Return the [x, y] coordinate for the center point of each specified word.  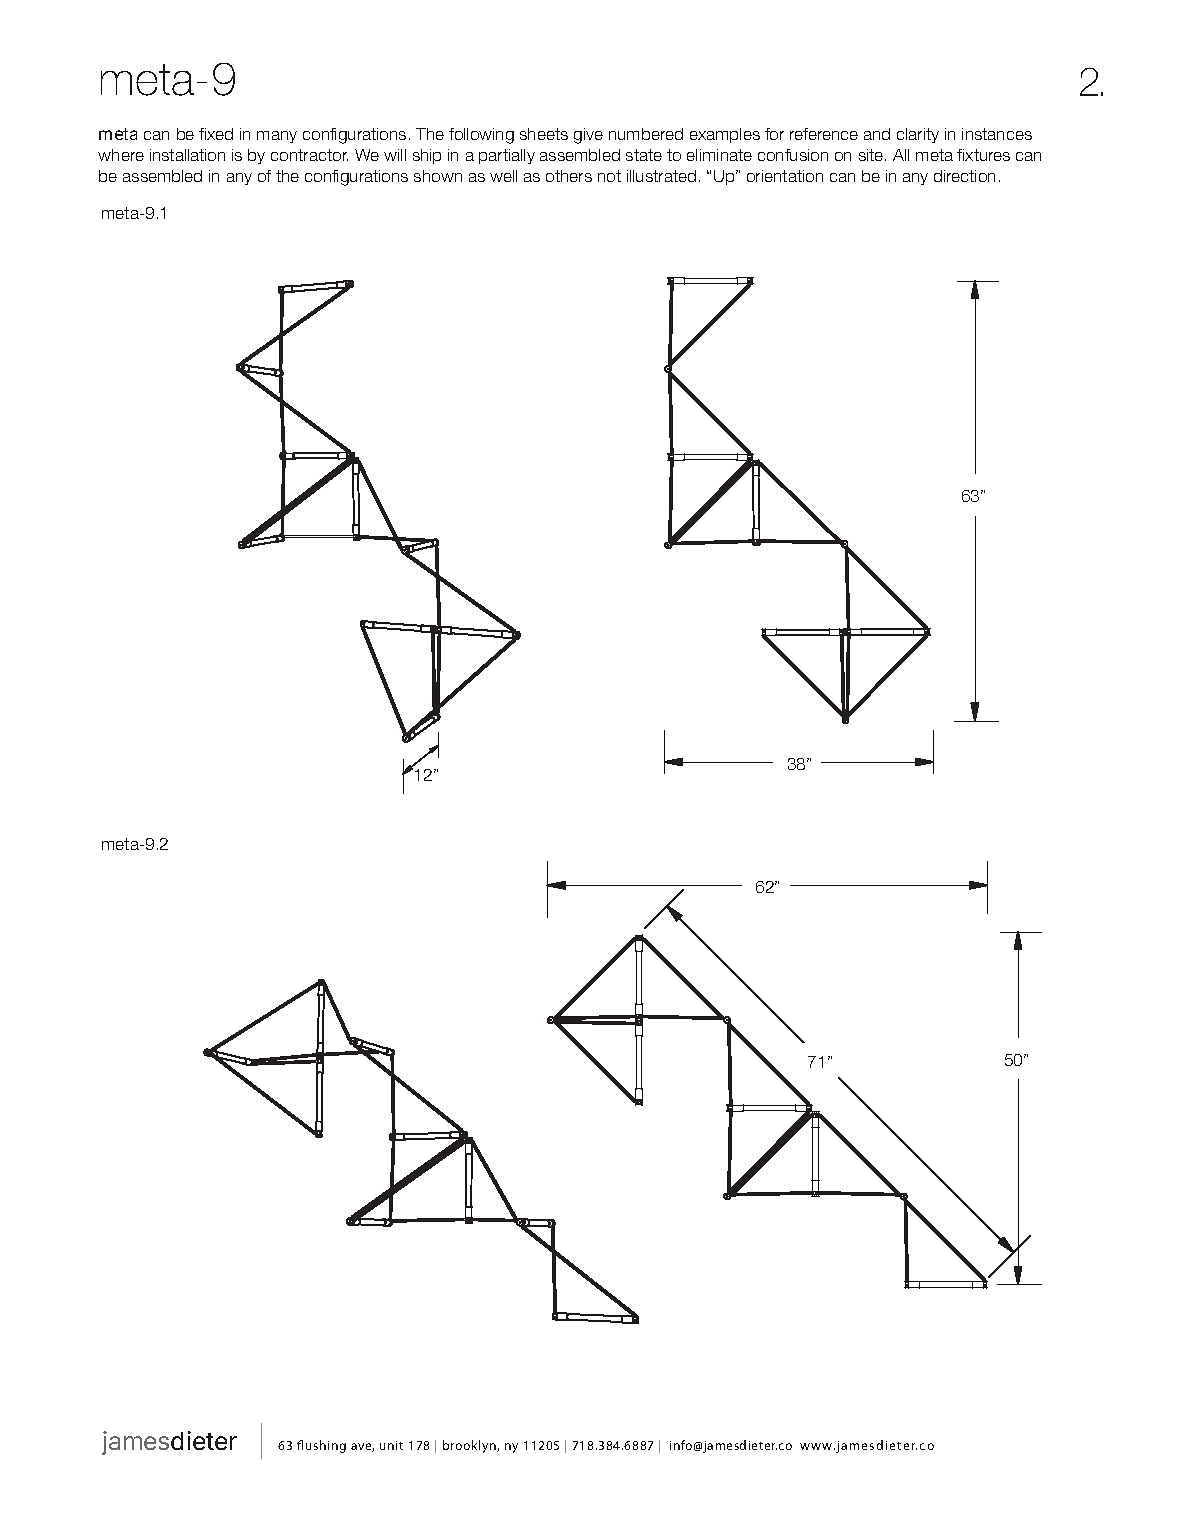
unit [391, 1445]
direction [964, 176]
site [872, 155]
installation [187, 155]
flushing [321, 1446]
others [569, 176]
